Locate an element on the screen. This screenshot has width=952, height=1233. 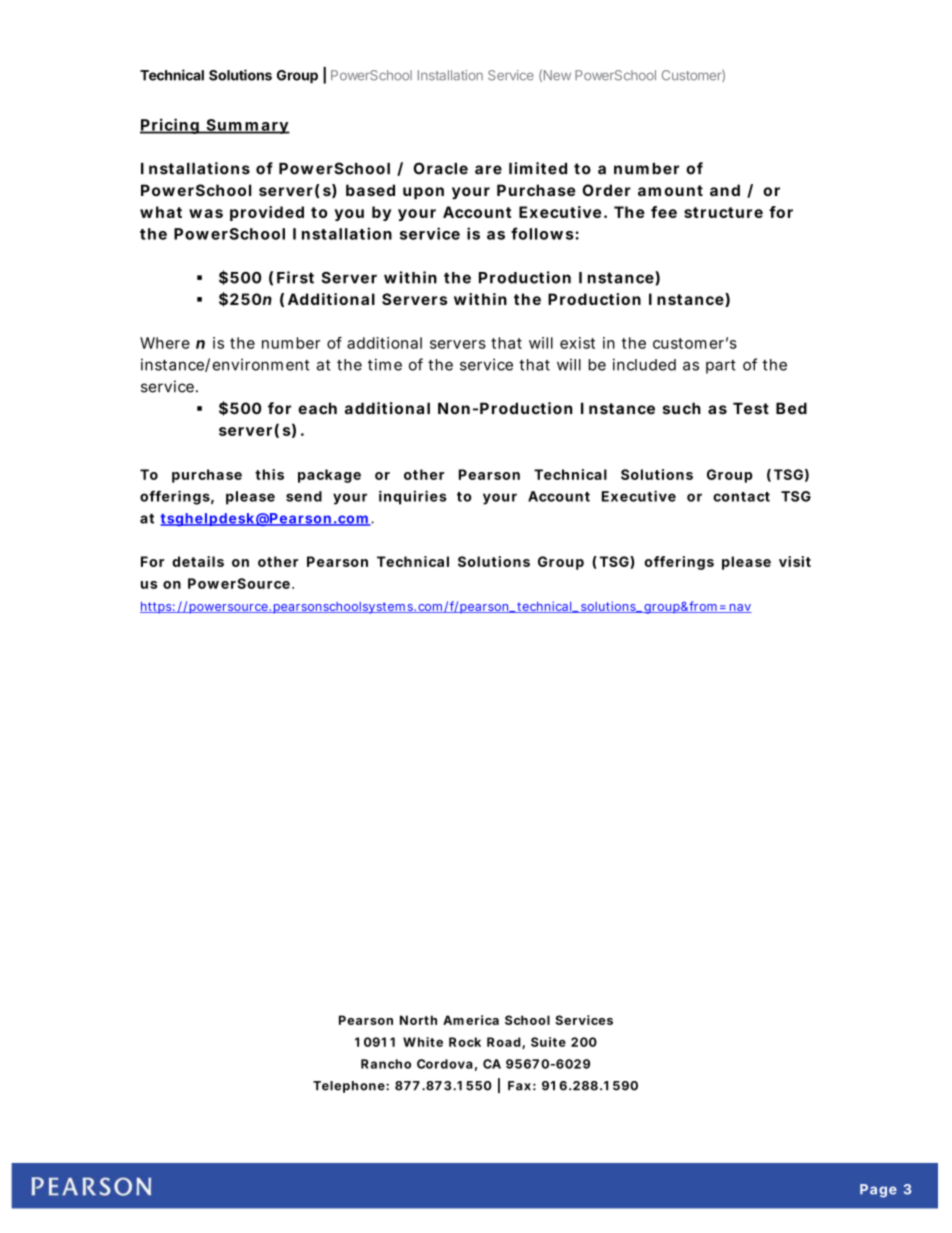
Bed is located at coordinates (791, 408).
